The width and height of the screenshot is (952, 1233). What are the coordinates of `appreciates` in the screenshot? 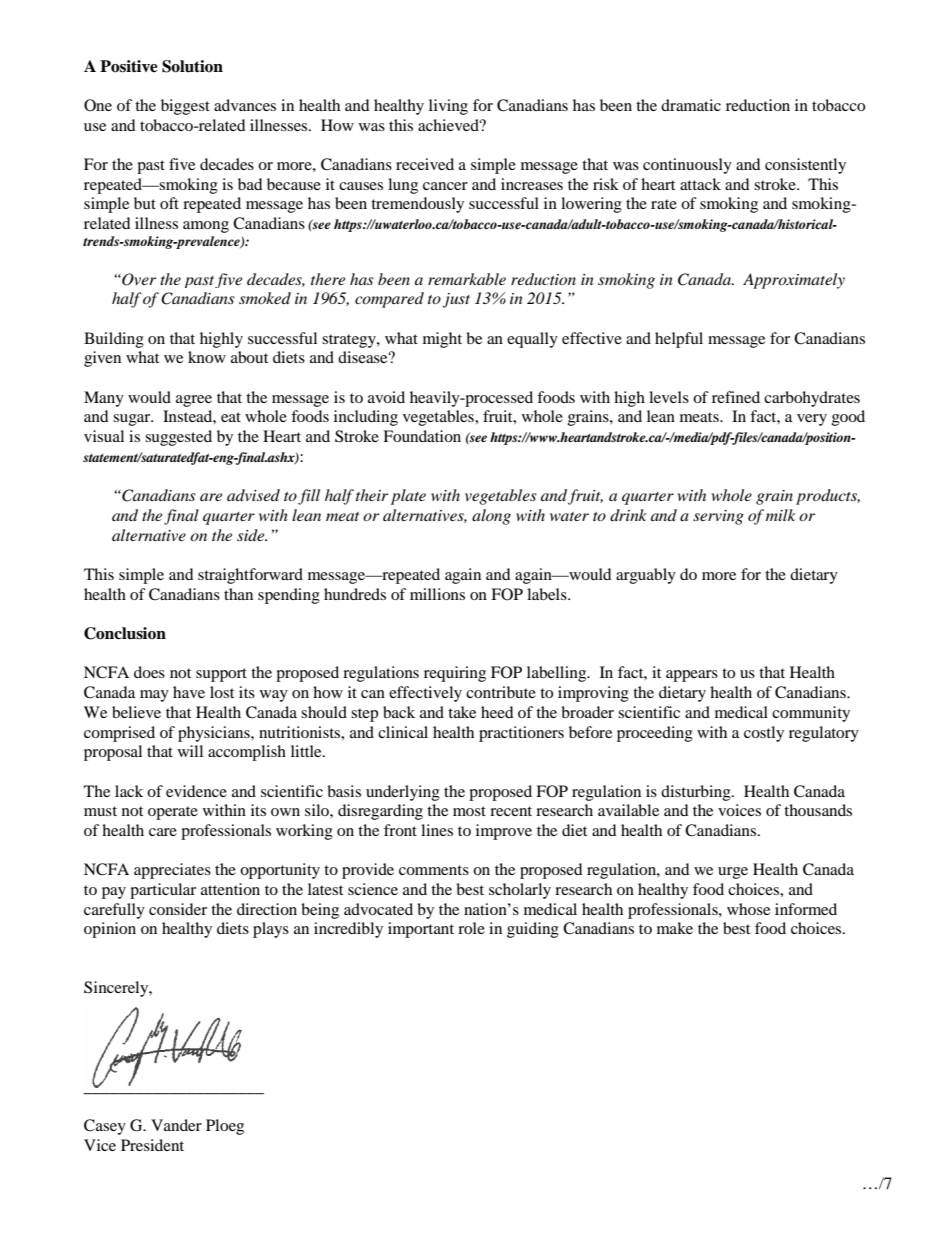 It's located at (172, 871).
